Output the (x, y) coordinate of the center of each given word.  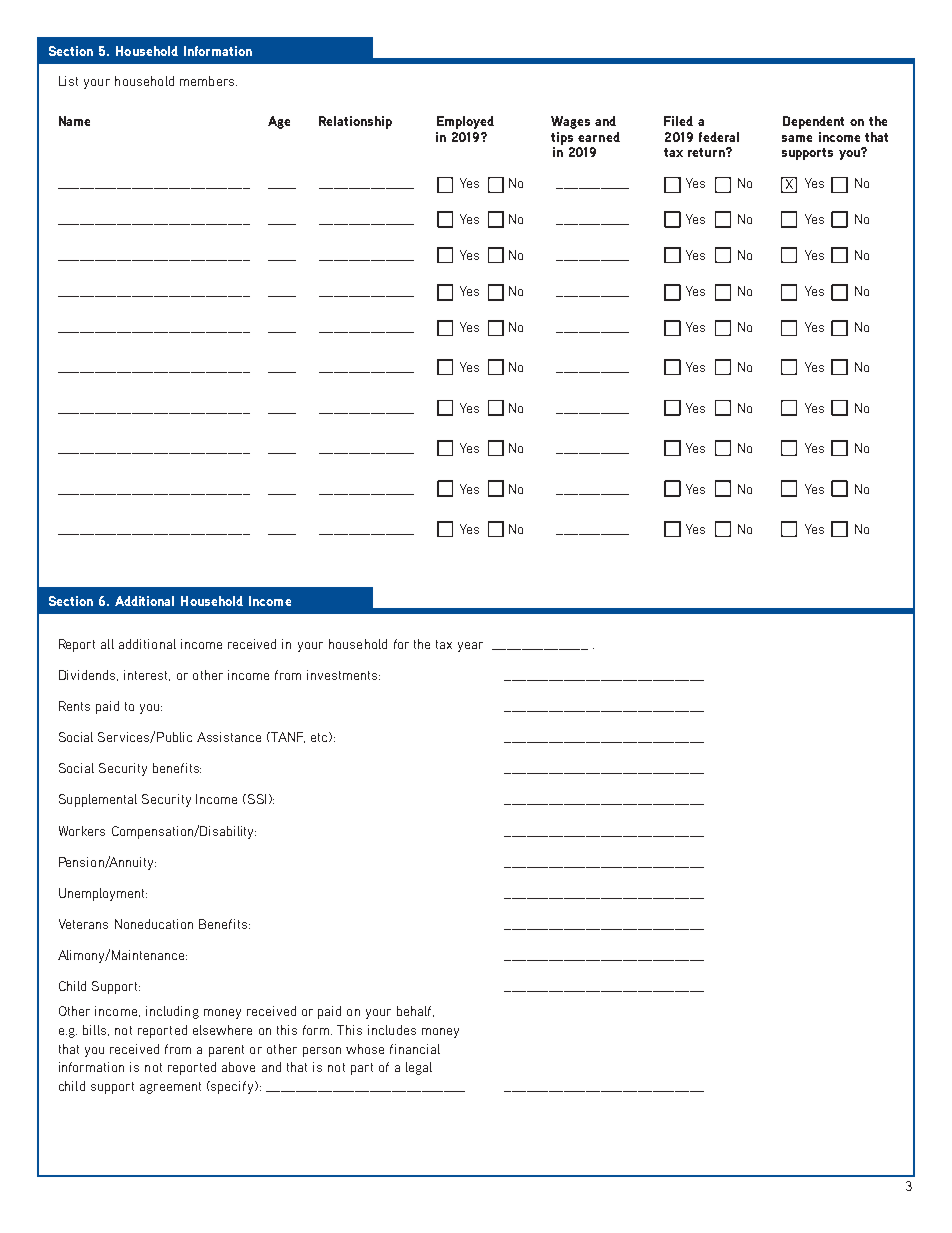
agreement (170, 1088)
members (207, 81)
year (470, 647)
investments (343, 675)
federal (719, 137)
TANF (288, 737)
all (107, 644)
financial (415, 1049)
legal (419, 1068)
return (707, 152)
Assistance (229, 737)
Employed (465, 122)
